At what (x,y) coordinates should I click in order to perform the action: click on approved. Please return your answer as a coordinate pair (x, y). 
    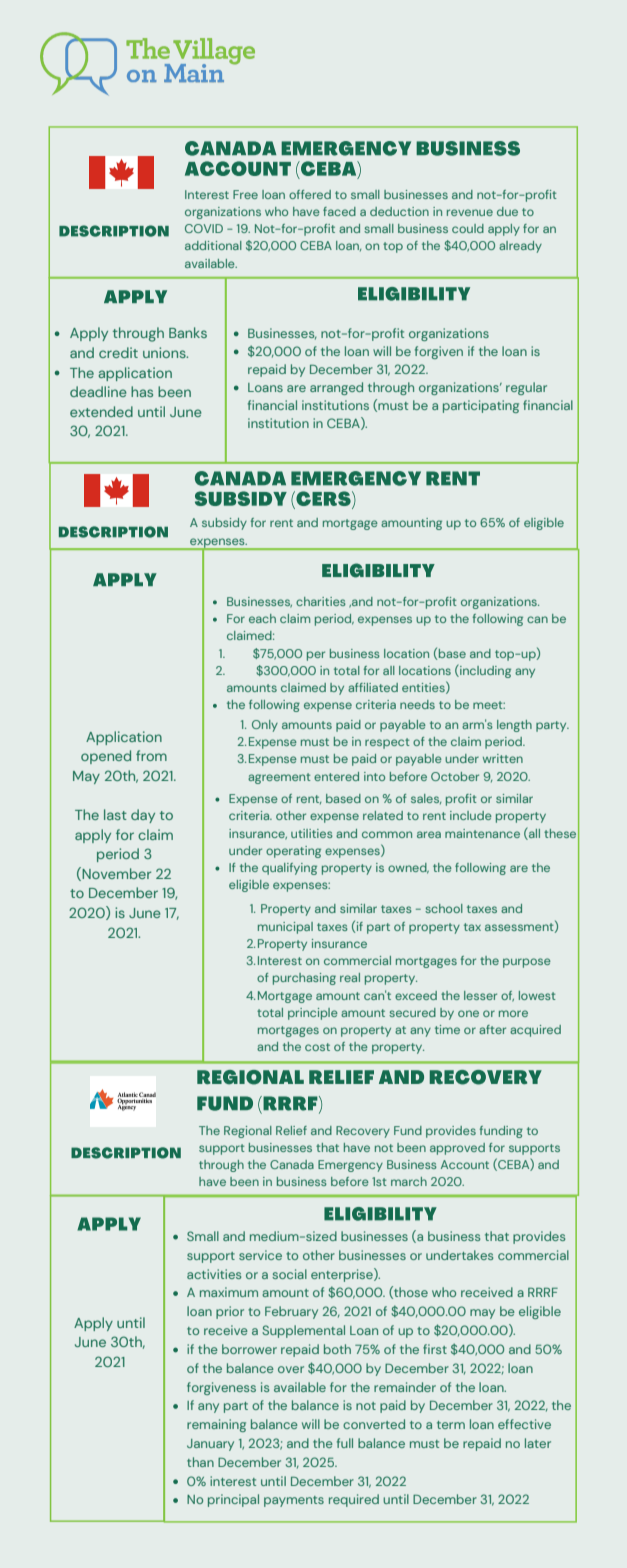
    Looking at the image, I should click on (457, 1149).
